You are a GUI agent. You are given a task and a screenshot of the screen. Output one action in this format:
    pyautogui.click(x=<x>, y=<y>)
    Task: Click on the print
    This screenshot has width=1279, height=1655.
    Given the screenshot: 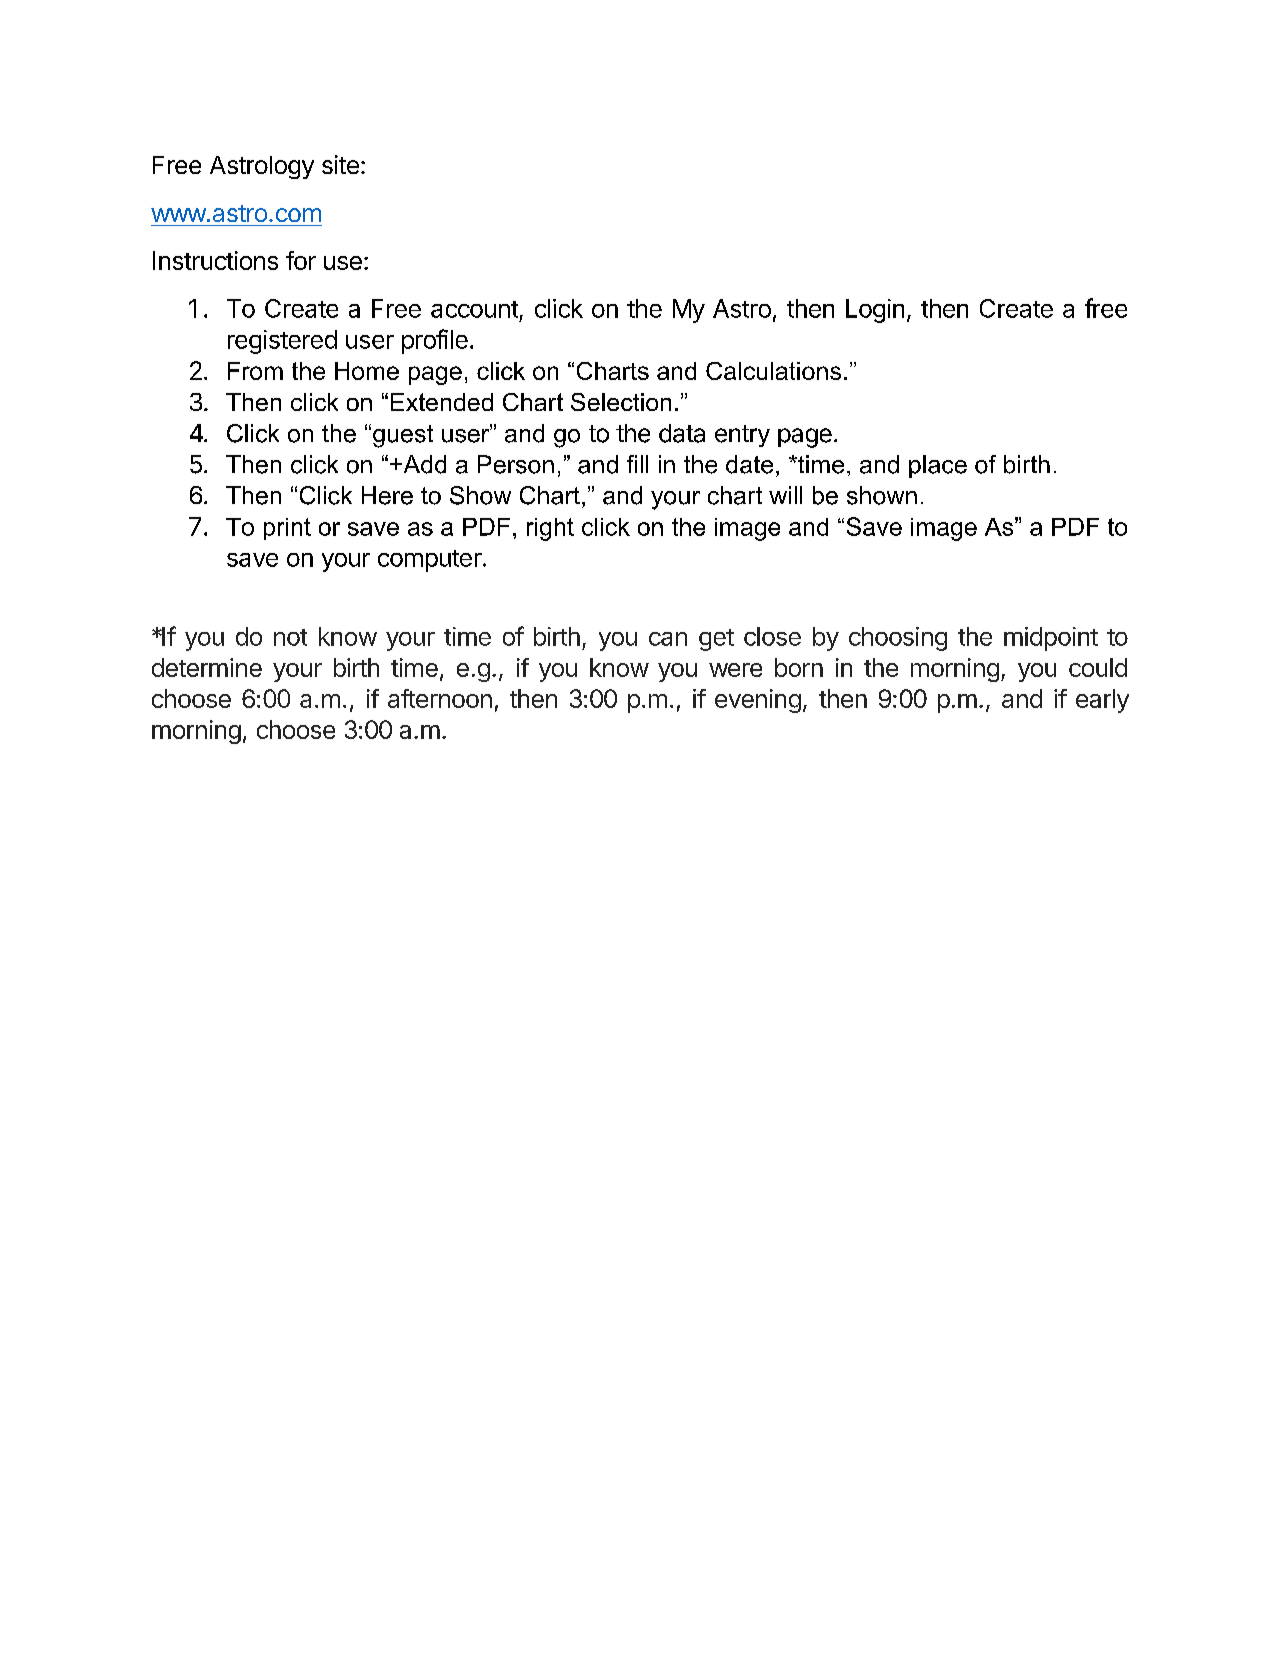 What is the action you would take?
    pyautogui.click(x=287, y=529)
